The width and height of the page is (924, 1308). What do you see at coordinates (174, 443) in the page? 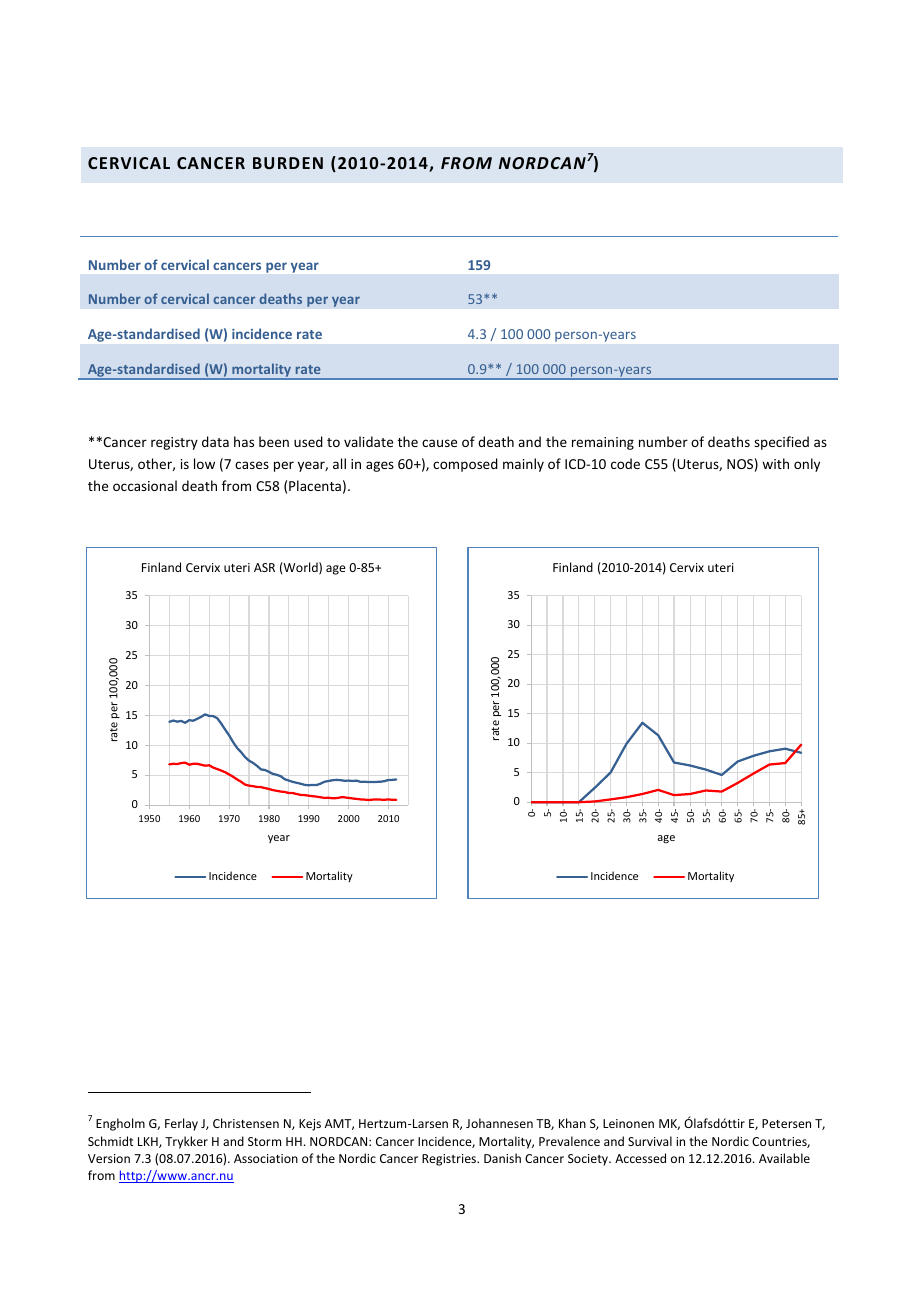
I see `registry` at bounding box center [174, 443].
